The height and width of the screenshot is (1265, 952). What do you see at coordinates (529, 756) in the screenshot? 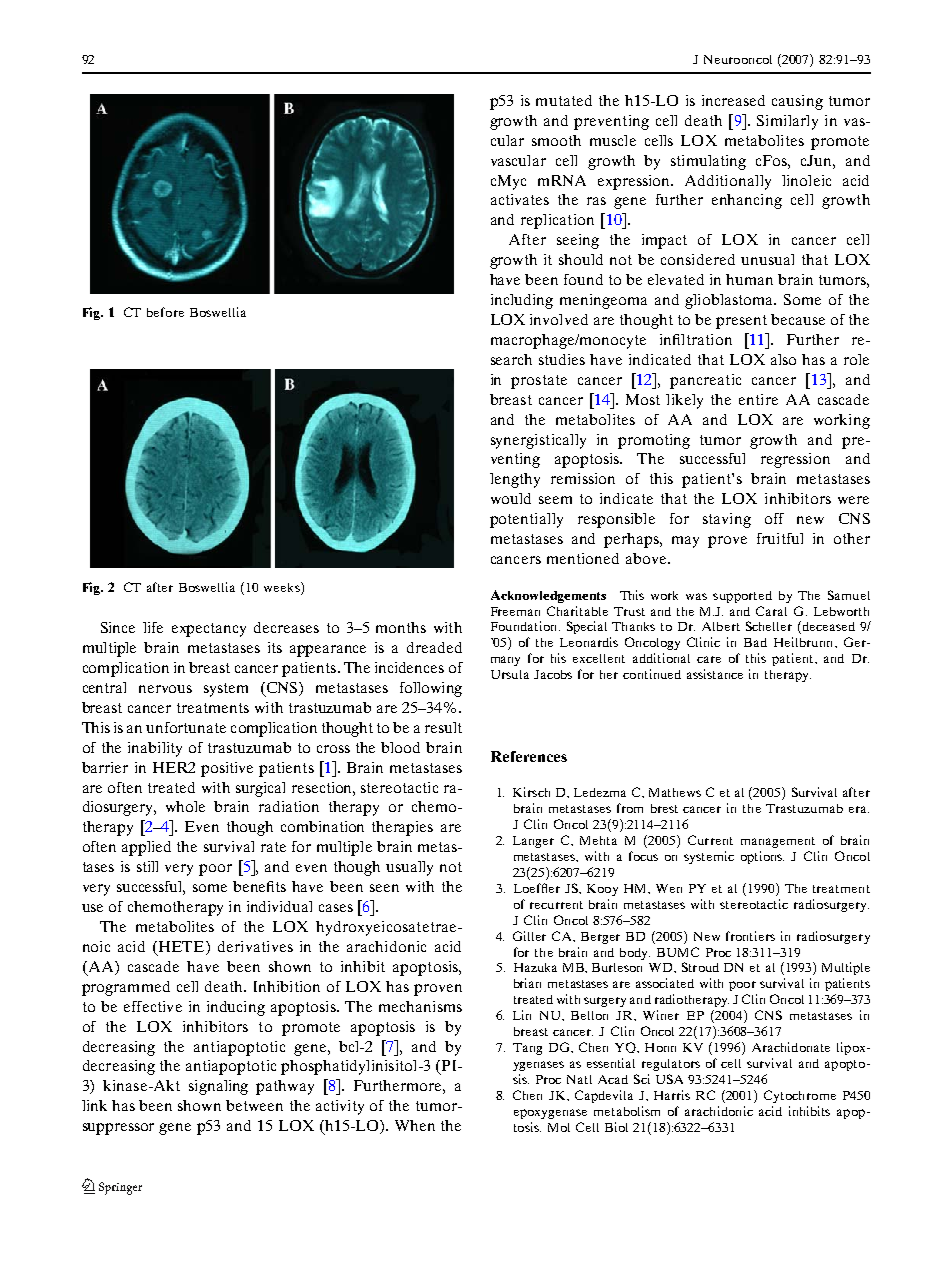
I see `References` at bounding box center [529, 756].
